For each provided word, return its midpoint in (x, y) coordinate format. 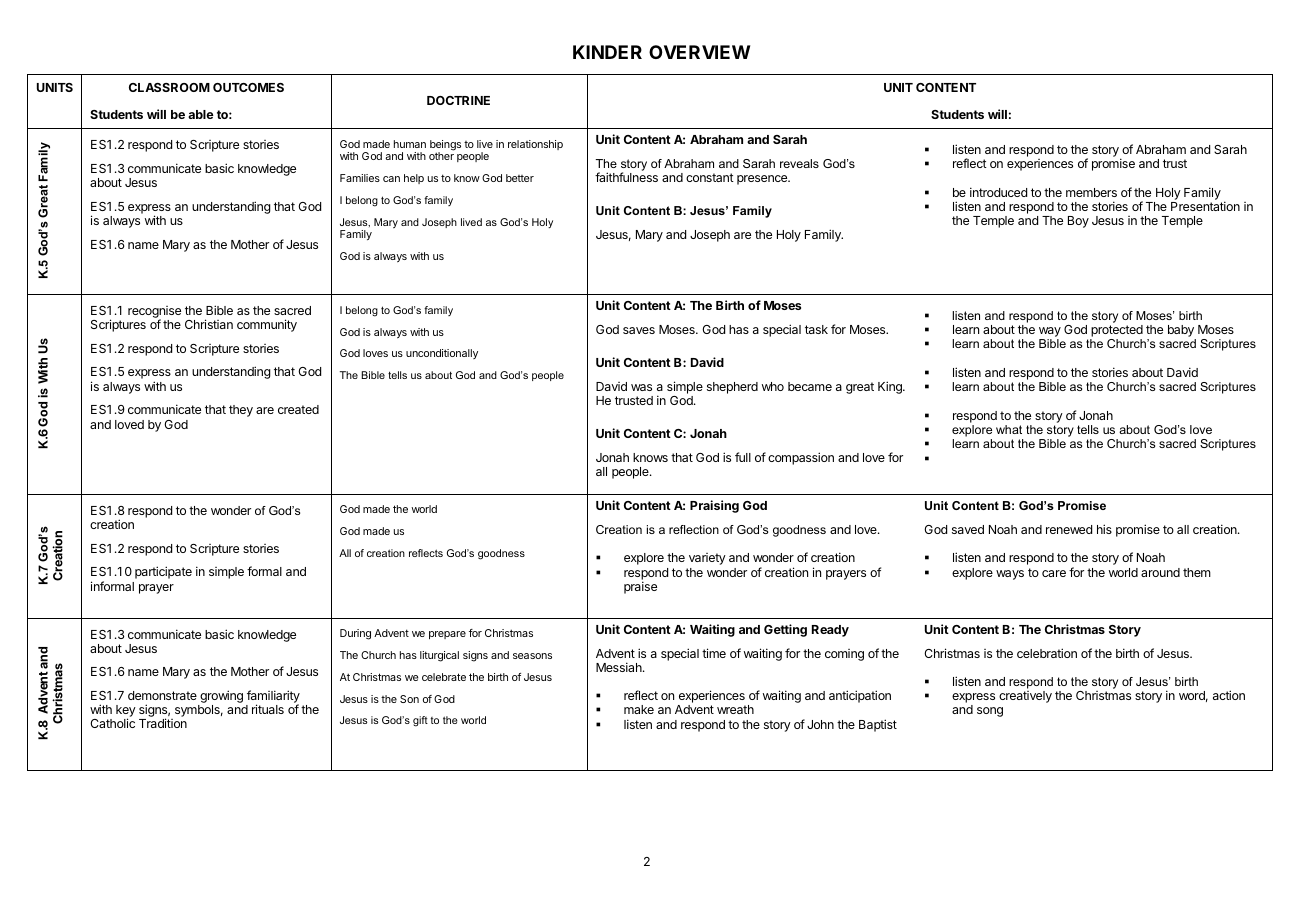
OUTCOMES (248, 87)
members (1091, 192)
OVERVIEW (699, 52)
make (639, 709)
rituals (268, 709)
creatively (1025, 697)
